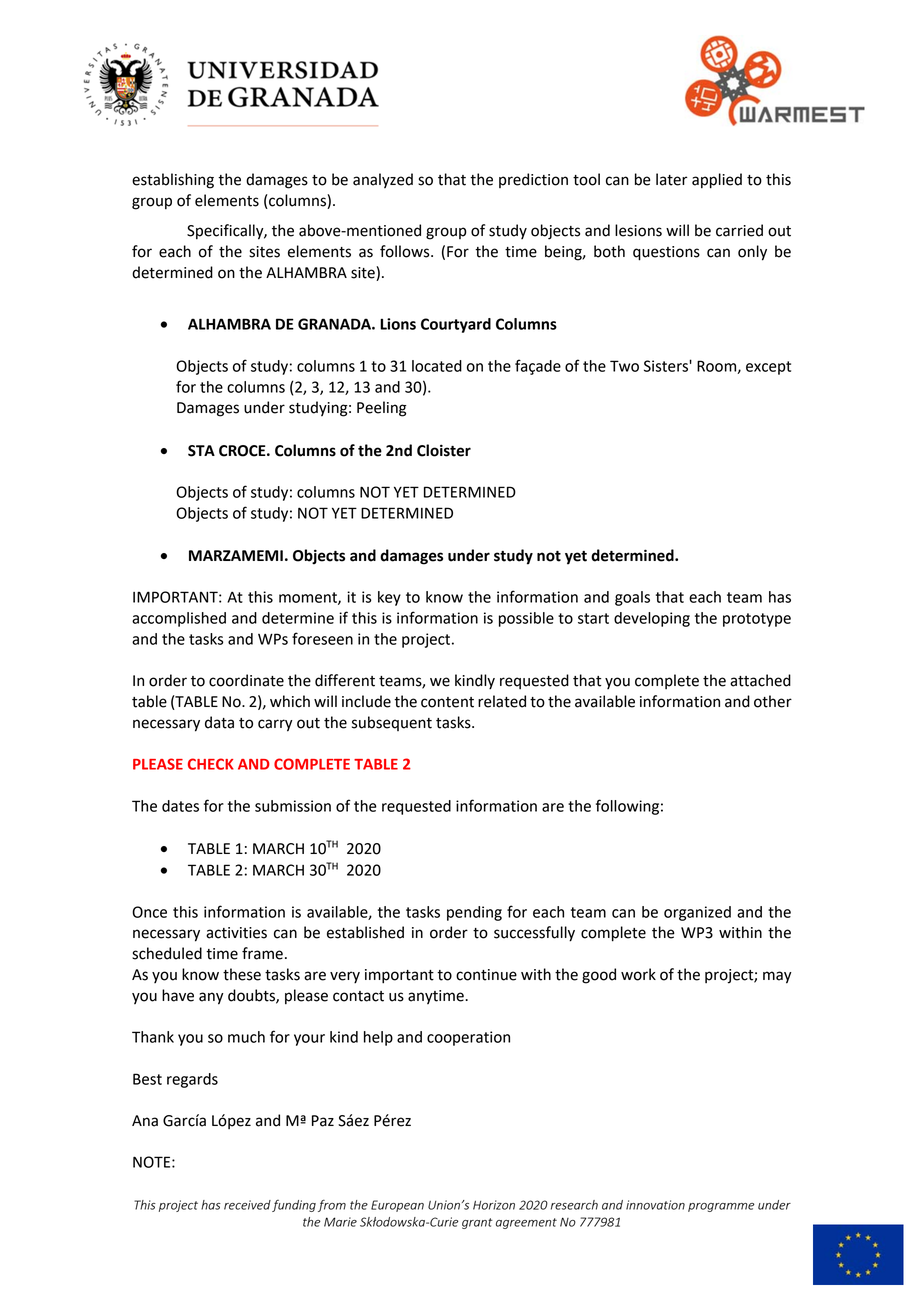  Describe the element at coordinates (486, 975) in the image. I see `continue` at that location.
